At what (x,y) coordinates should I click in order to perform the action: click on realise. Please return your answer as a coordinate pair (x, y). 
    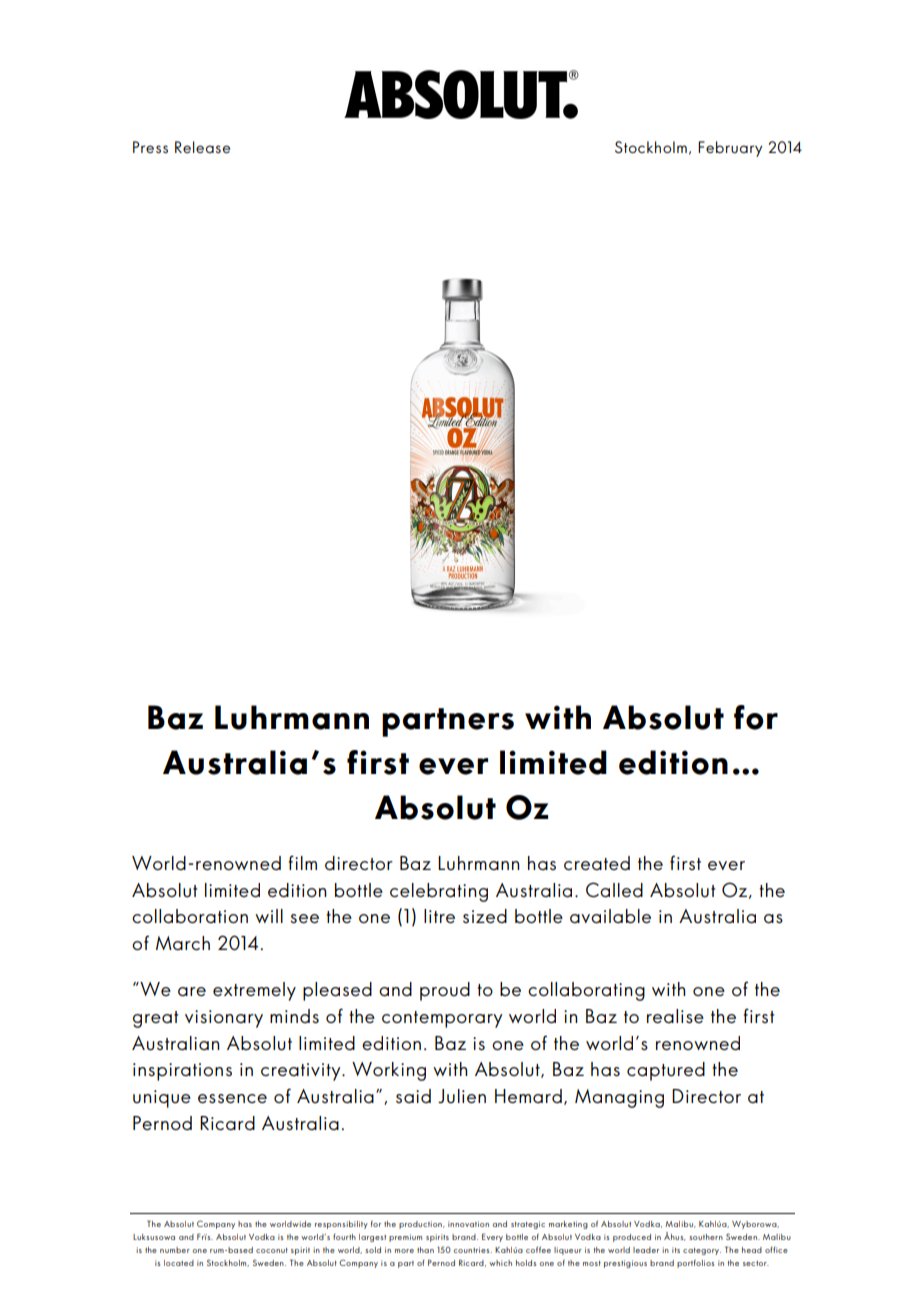
    Looking at the image, I should click on (675, 1016).
